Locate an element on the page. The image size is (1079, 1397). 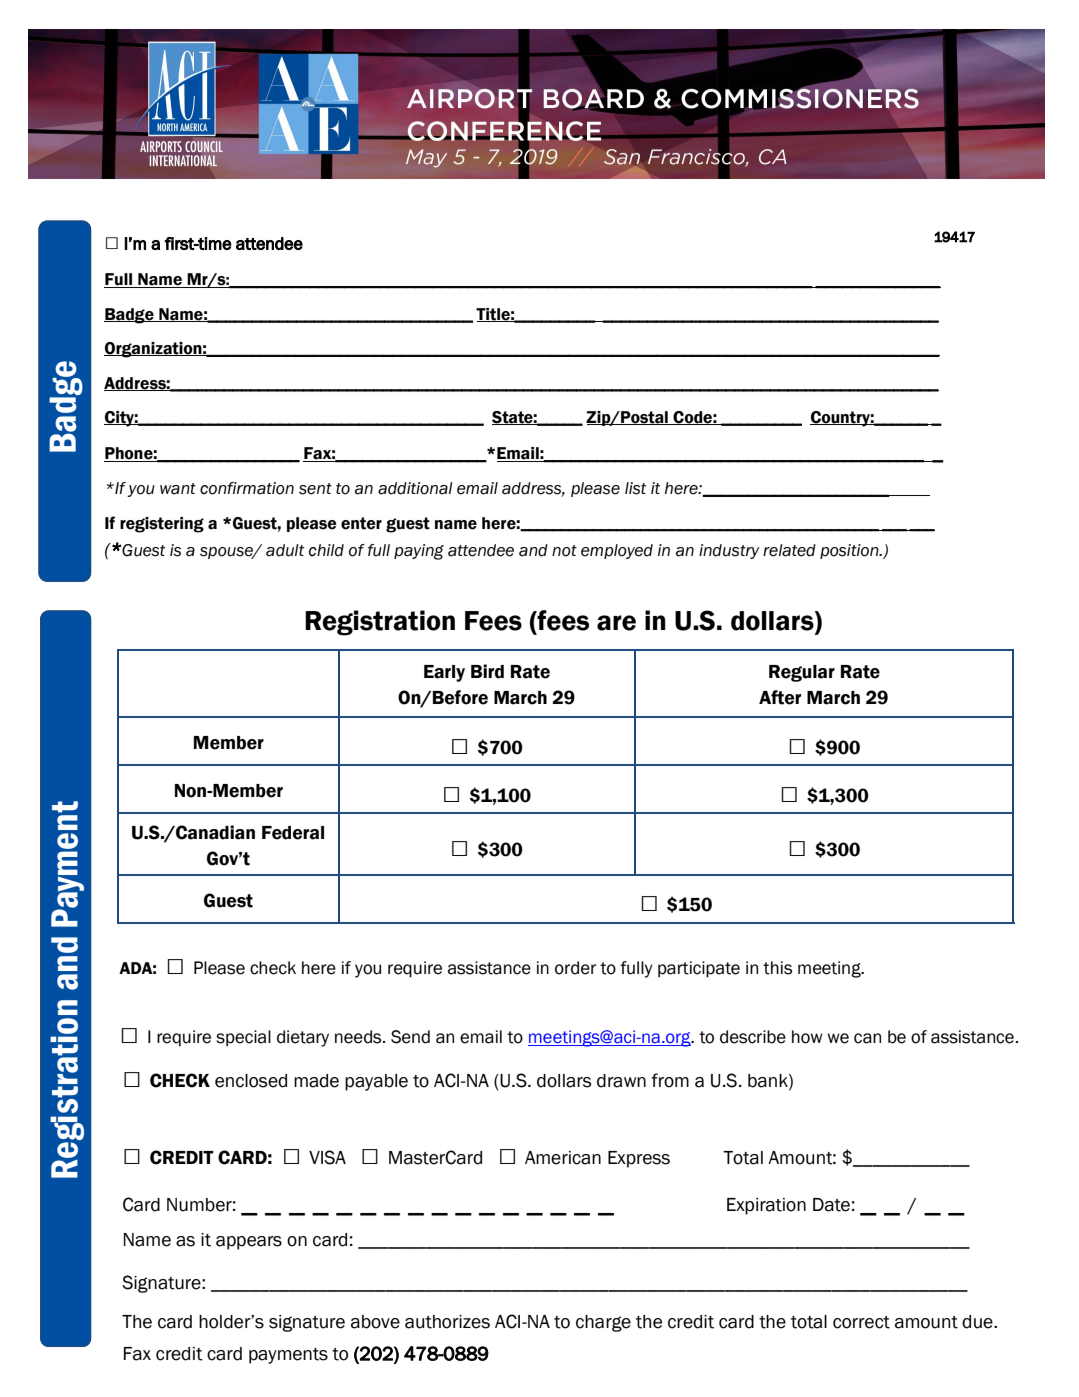
special is located at coordinates (243, 1038).
